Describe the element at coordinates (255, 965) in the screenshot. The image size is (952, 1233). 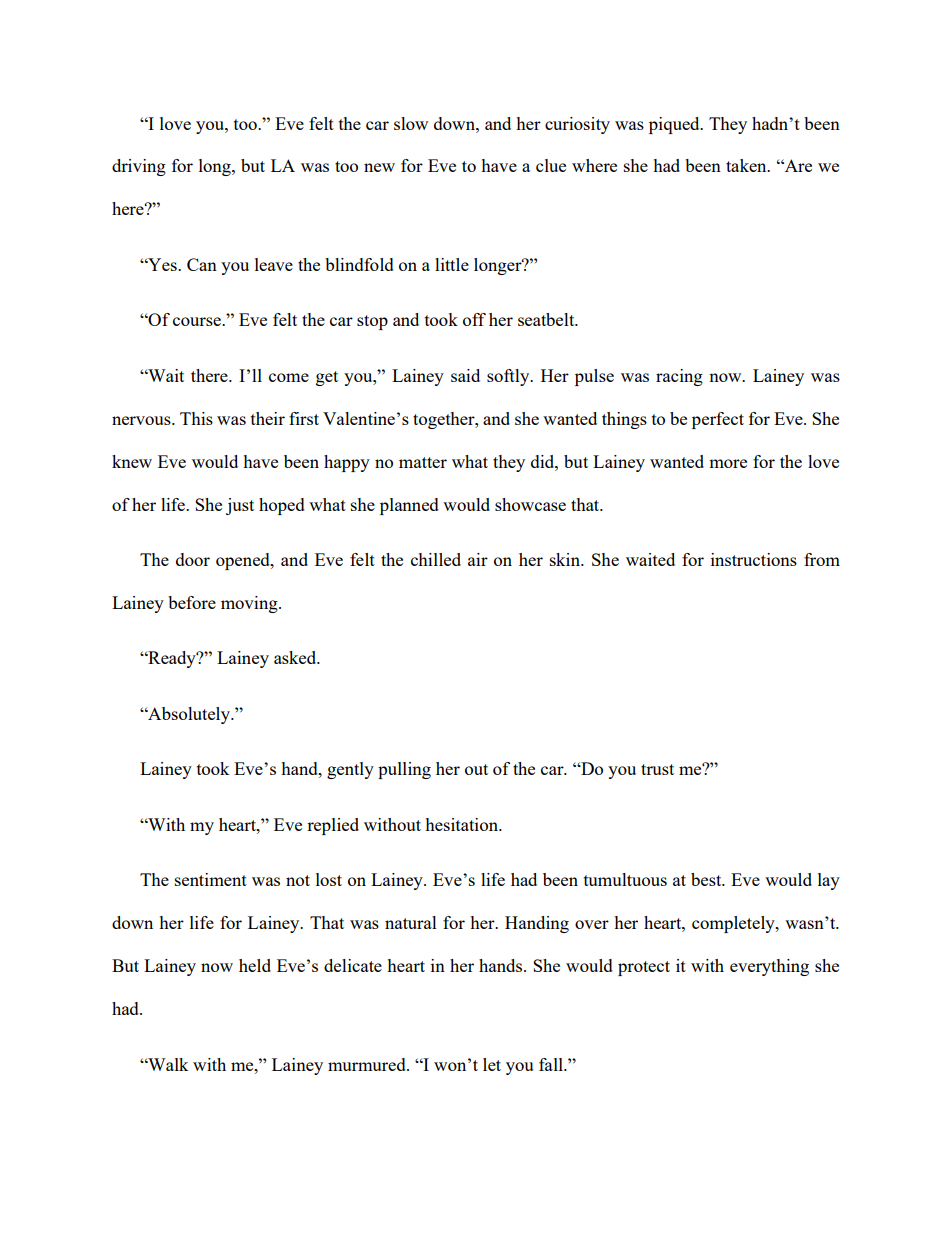
I see `held` at that location.
